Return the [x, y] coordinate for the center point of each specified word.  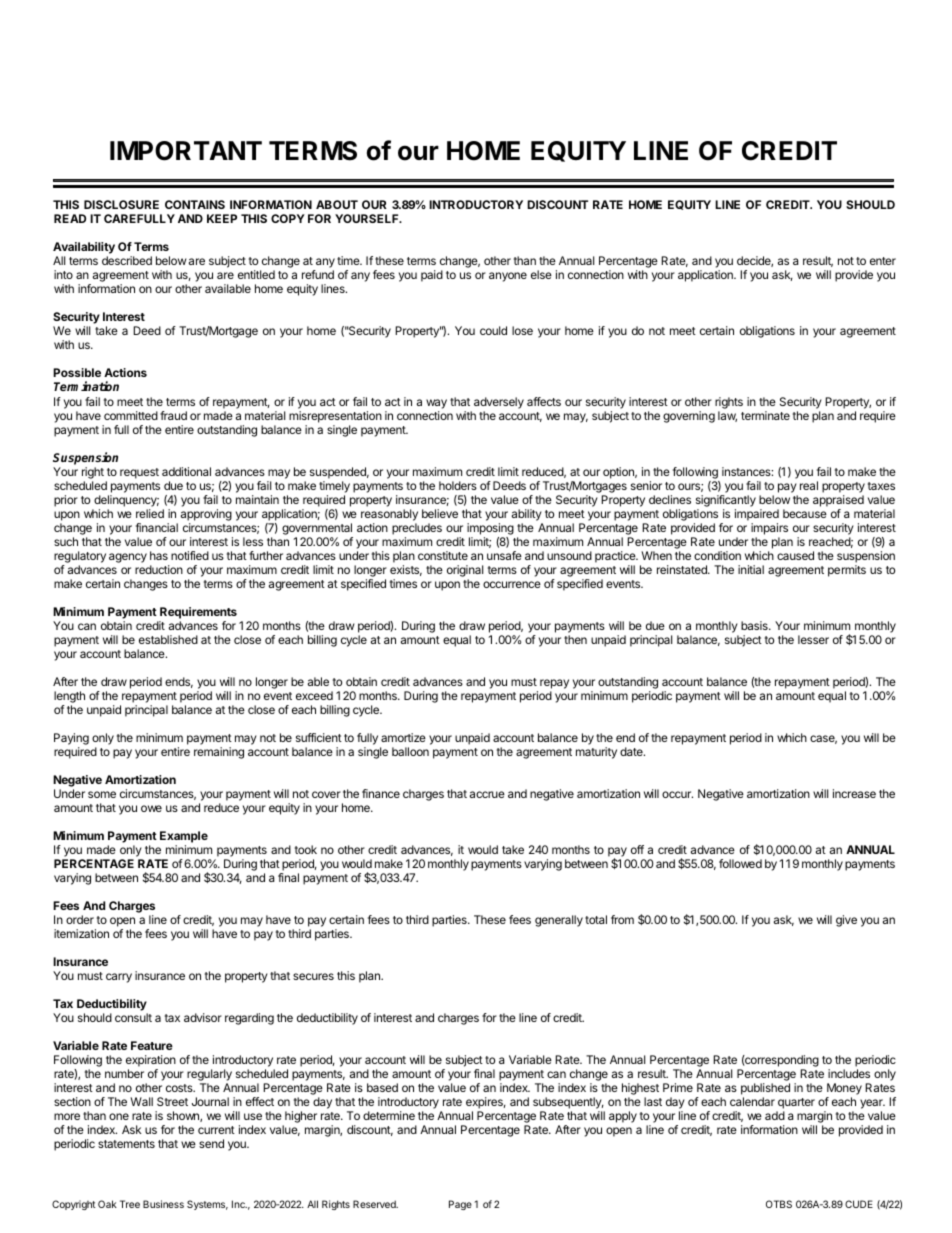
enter [883, 261]
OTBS [779, 1204]
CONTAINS [195, 204]
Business [163, 1204]
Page [460, 1205]
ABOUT [337, 204]
